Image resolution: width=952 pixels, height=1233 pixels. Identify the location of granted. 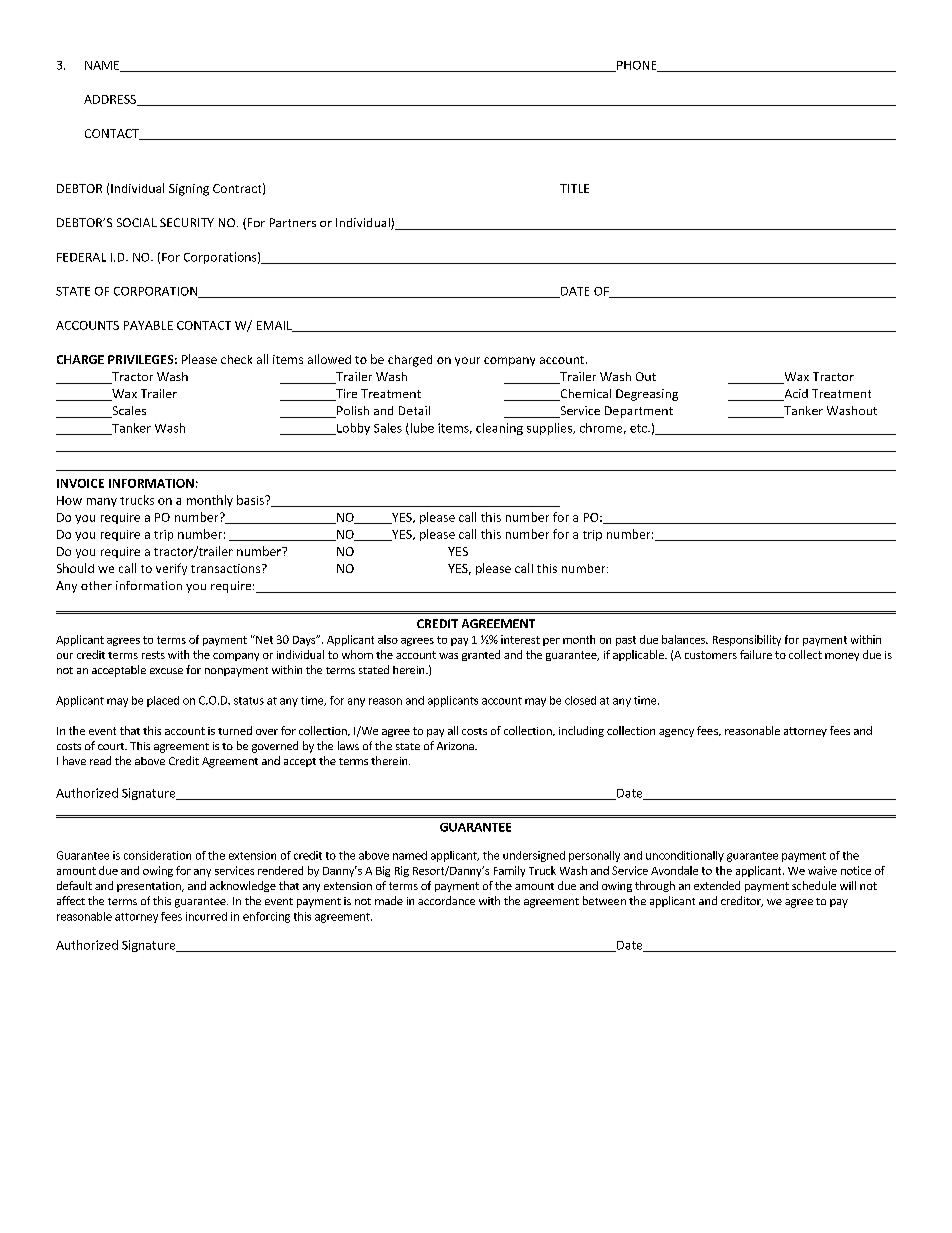
(481, 655).
